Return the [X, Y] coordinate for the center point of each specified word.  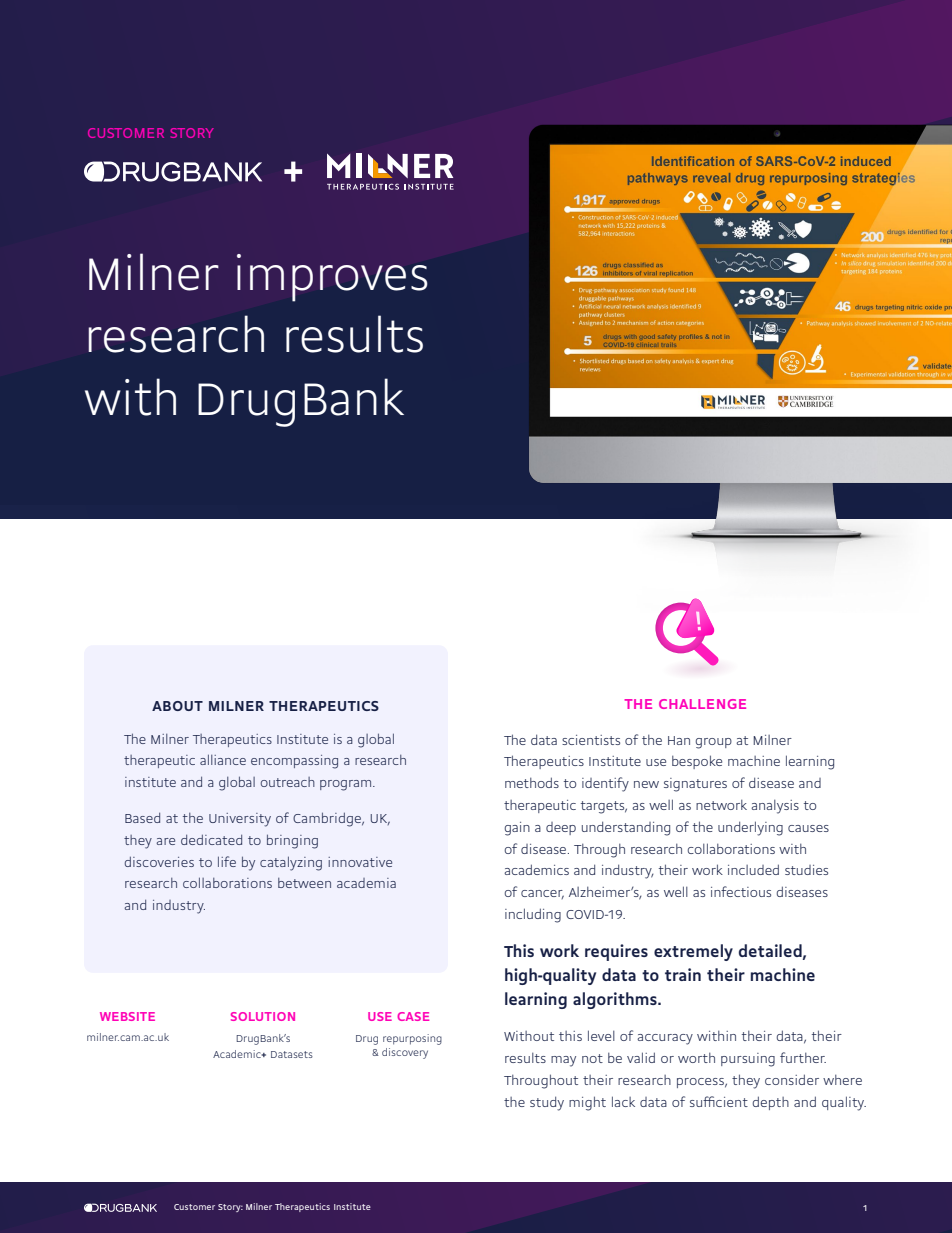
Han [679, 740]
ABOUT [177, 706]
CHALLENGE [702, 704]
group [713, 743]
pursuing [748, 1060]
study [547, 1103]
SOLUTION [263, 1016]
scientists [591, 740]
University [240, 820]
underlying [750, 828]
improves [332, 278]
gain [517, 829]
